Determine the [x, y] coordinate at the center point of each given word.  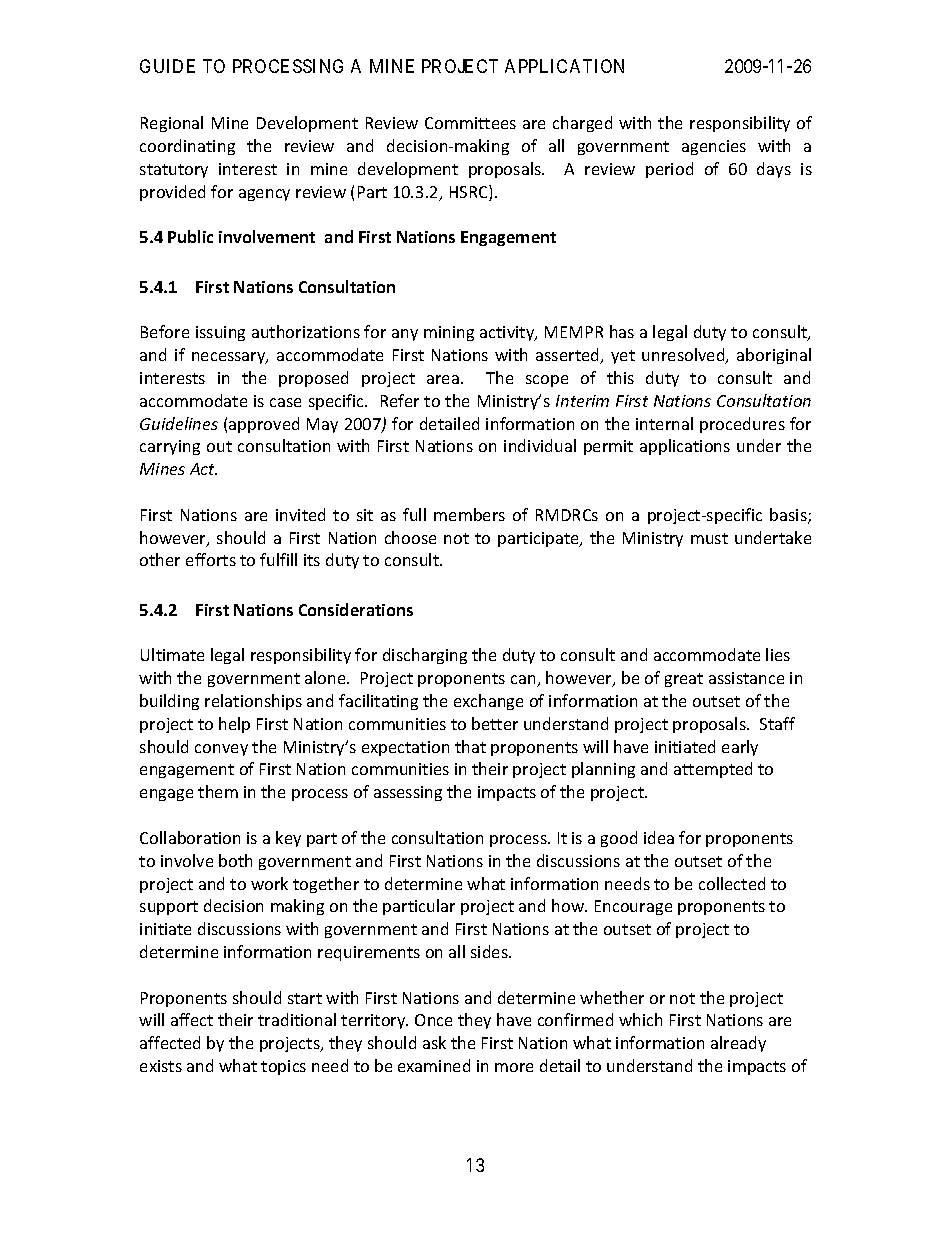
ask [434, 1042]
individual [540, 445]
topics [283, 1067]
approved [264, 425]
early [740, 748]
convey [221, 750]
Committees [470, 123]
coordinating [187, 147]
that [470, 746]
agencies [714, 147]
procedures [742, 425]
